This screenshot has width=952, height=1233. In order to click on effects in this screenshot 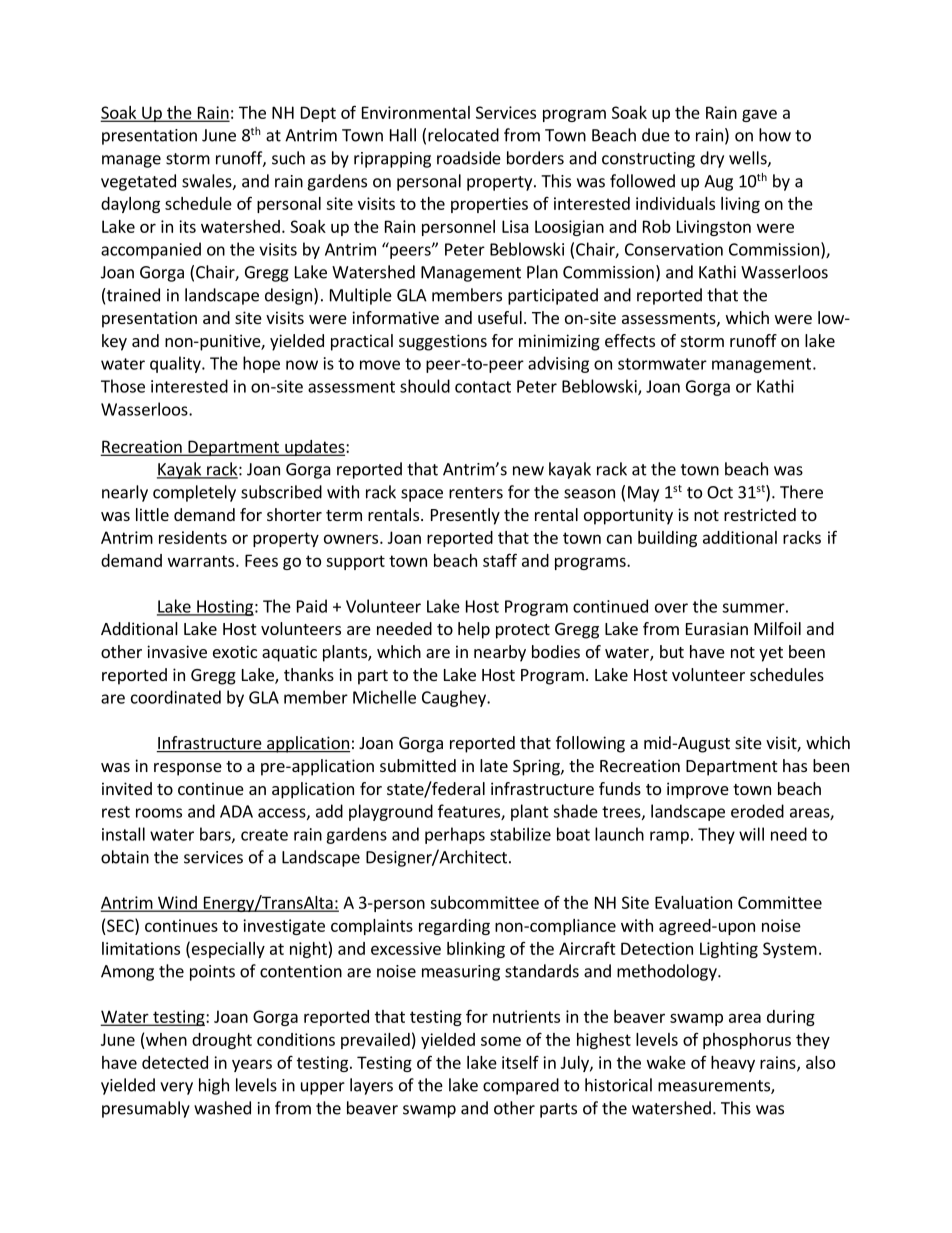, I will do `click(630, 340)`.
